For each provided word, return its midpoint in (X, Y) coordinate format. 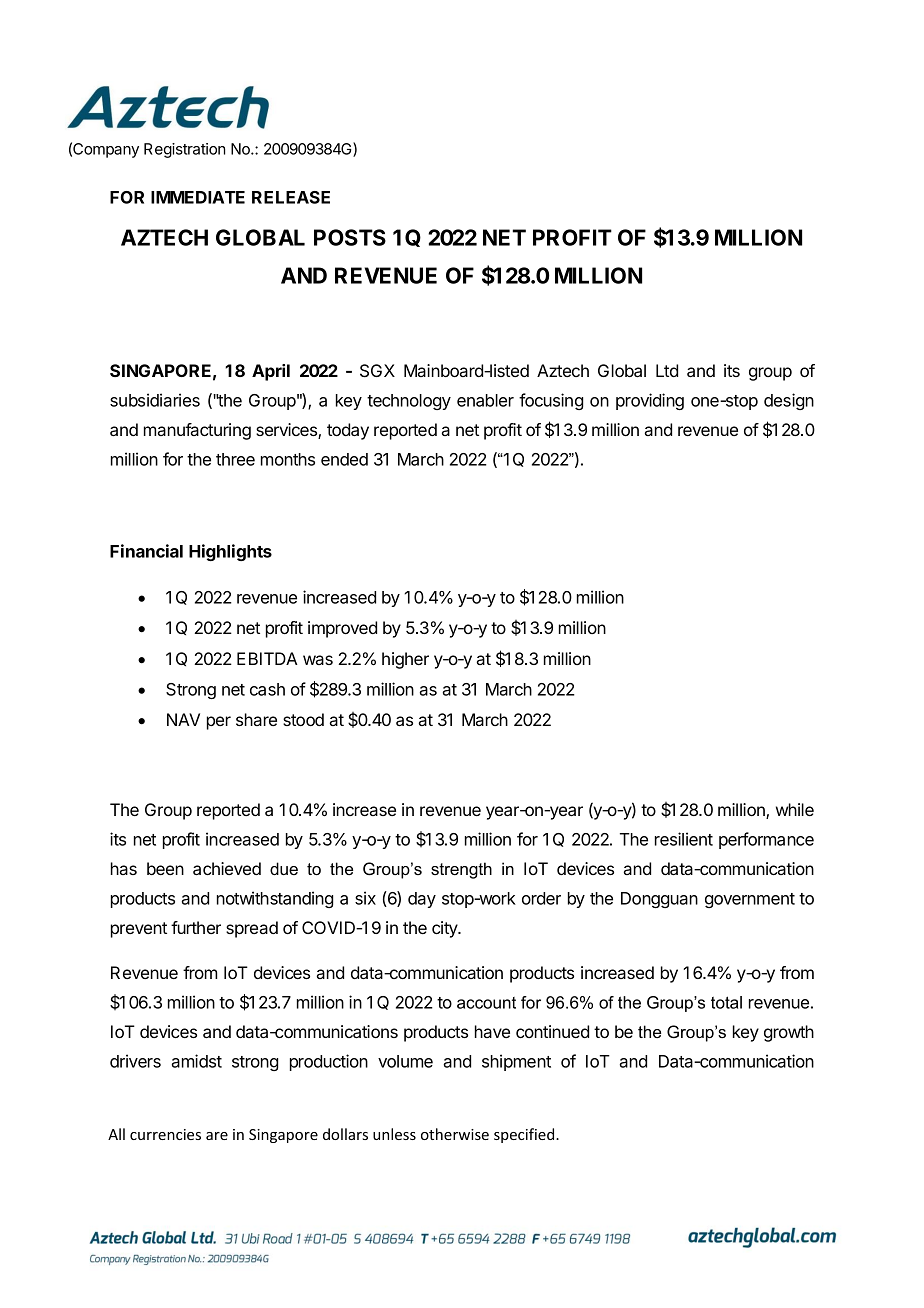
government (750, 900)
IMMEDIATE (198, 197)
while (795, 809)
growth (789, 1033)
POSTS (350, 237)
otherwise (455, 1134)
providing (650, 401)
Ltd (667, 370)
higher (405, 660)
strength (461, 870)
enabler (485, 400)
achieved (227, 868)
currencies (165, 1134)
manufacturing (197, 431)
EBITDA (267, 658)
